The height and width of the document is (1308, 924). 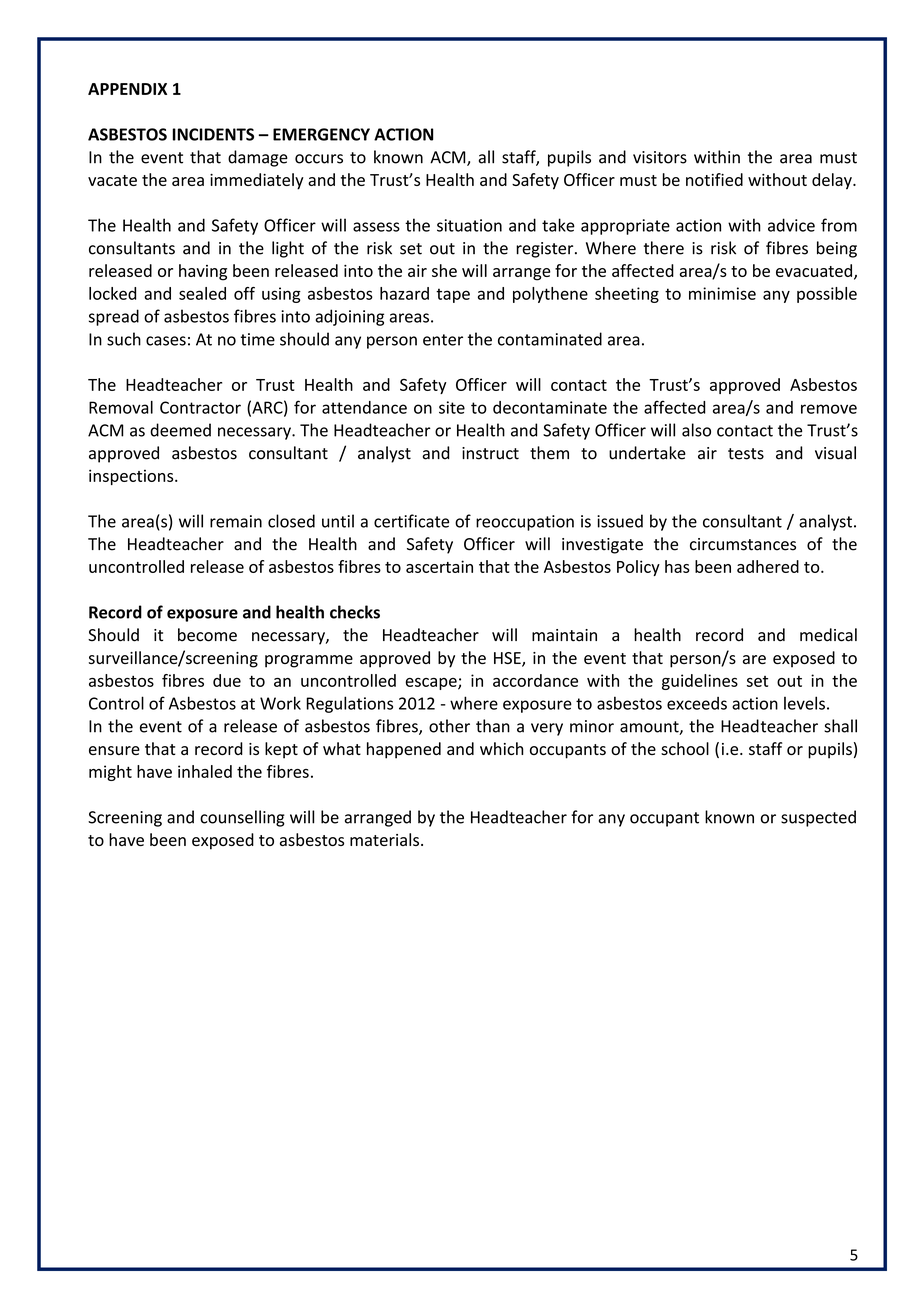 What do you see at coordinates (242, 818) in the document?
I see `counselling` at bounding box center [242, 818].
